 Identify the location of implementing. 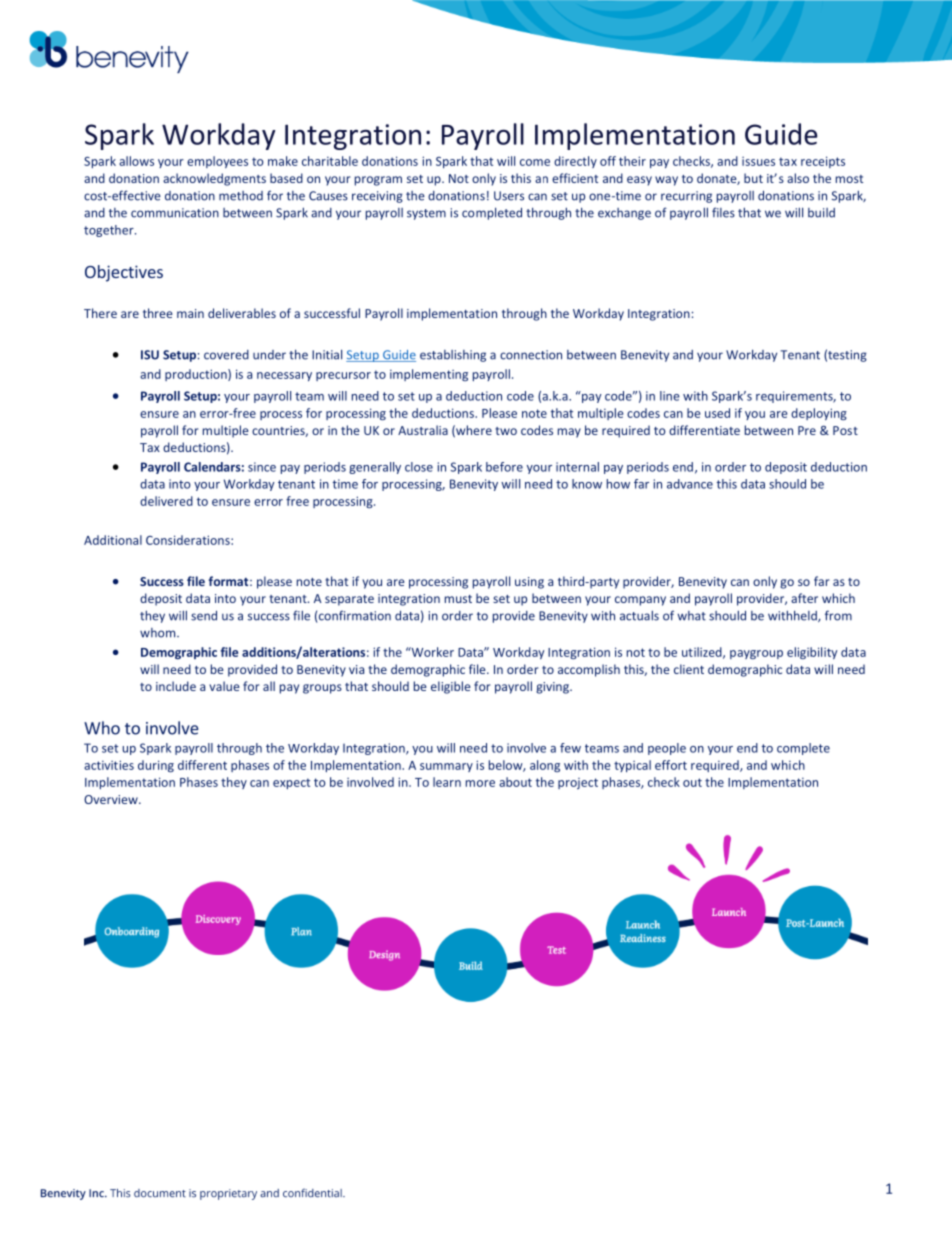
(429, 375).
